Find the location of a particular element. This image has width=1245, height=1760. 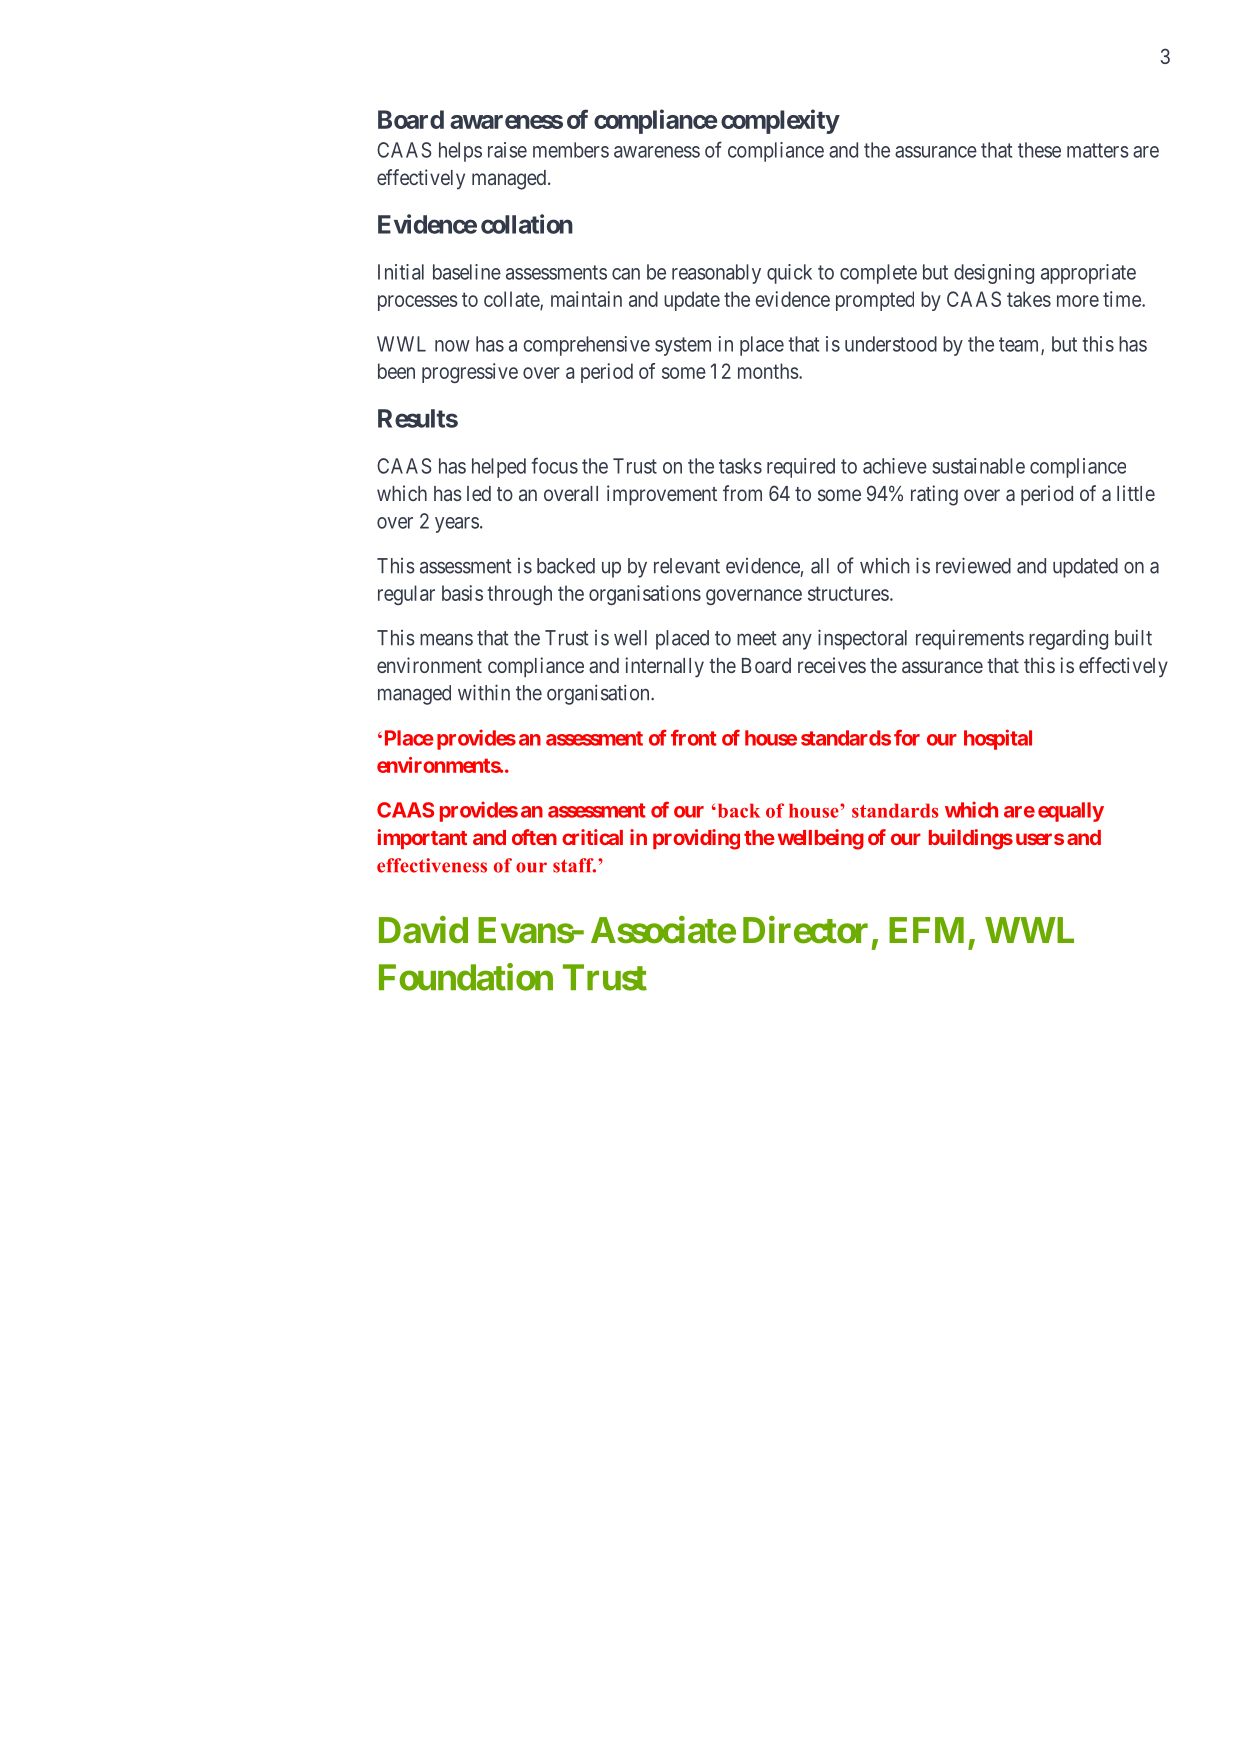

months is located at coordinates (768, 371).
